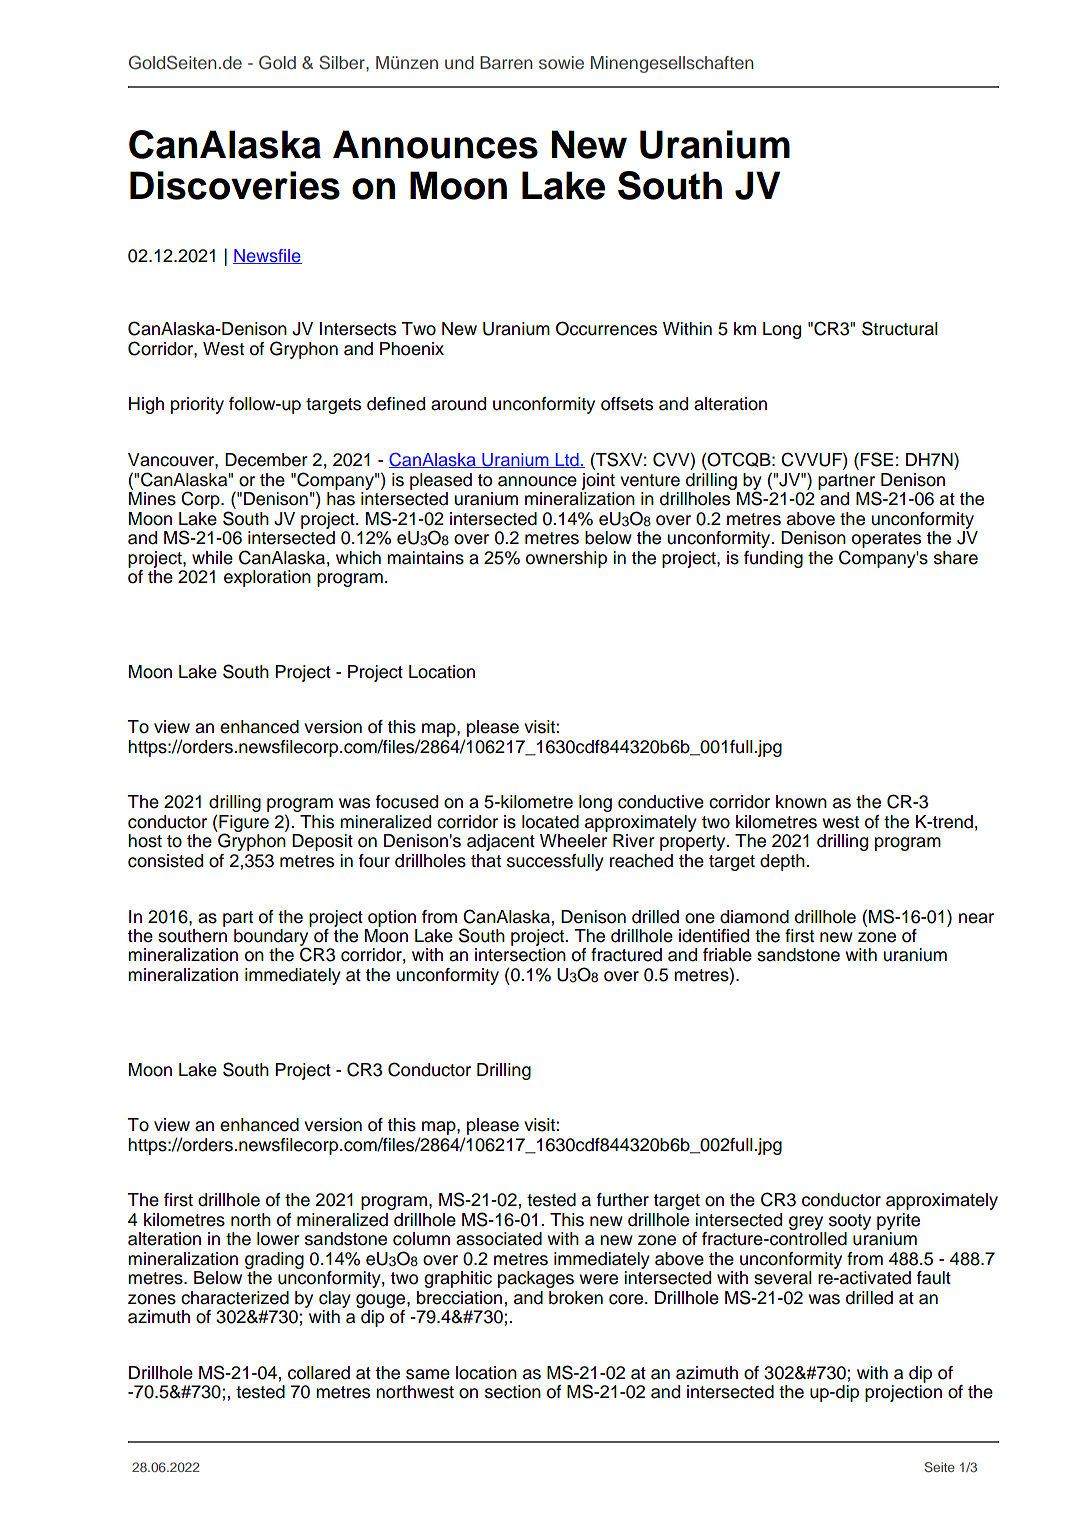 This image has width=1075, height=1520. What do you see at coordinates (576, 1298) in the image?
I see `broken` at bounding box center [576, 1298].
